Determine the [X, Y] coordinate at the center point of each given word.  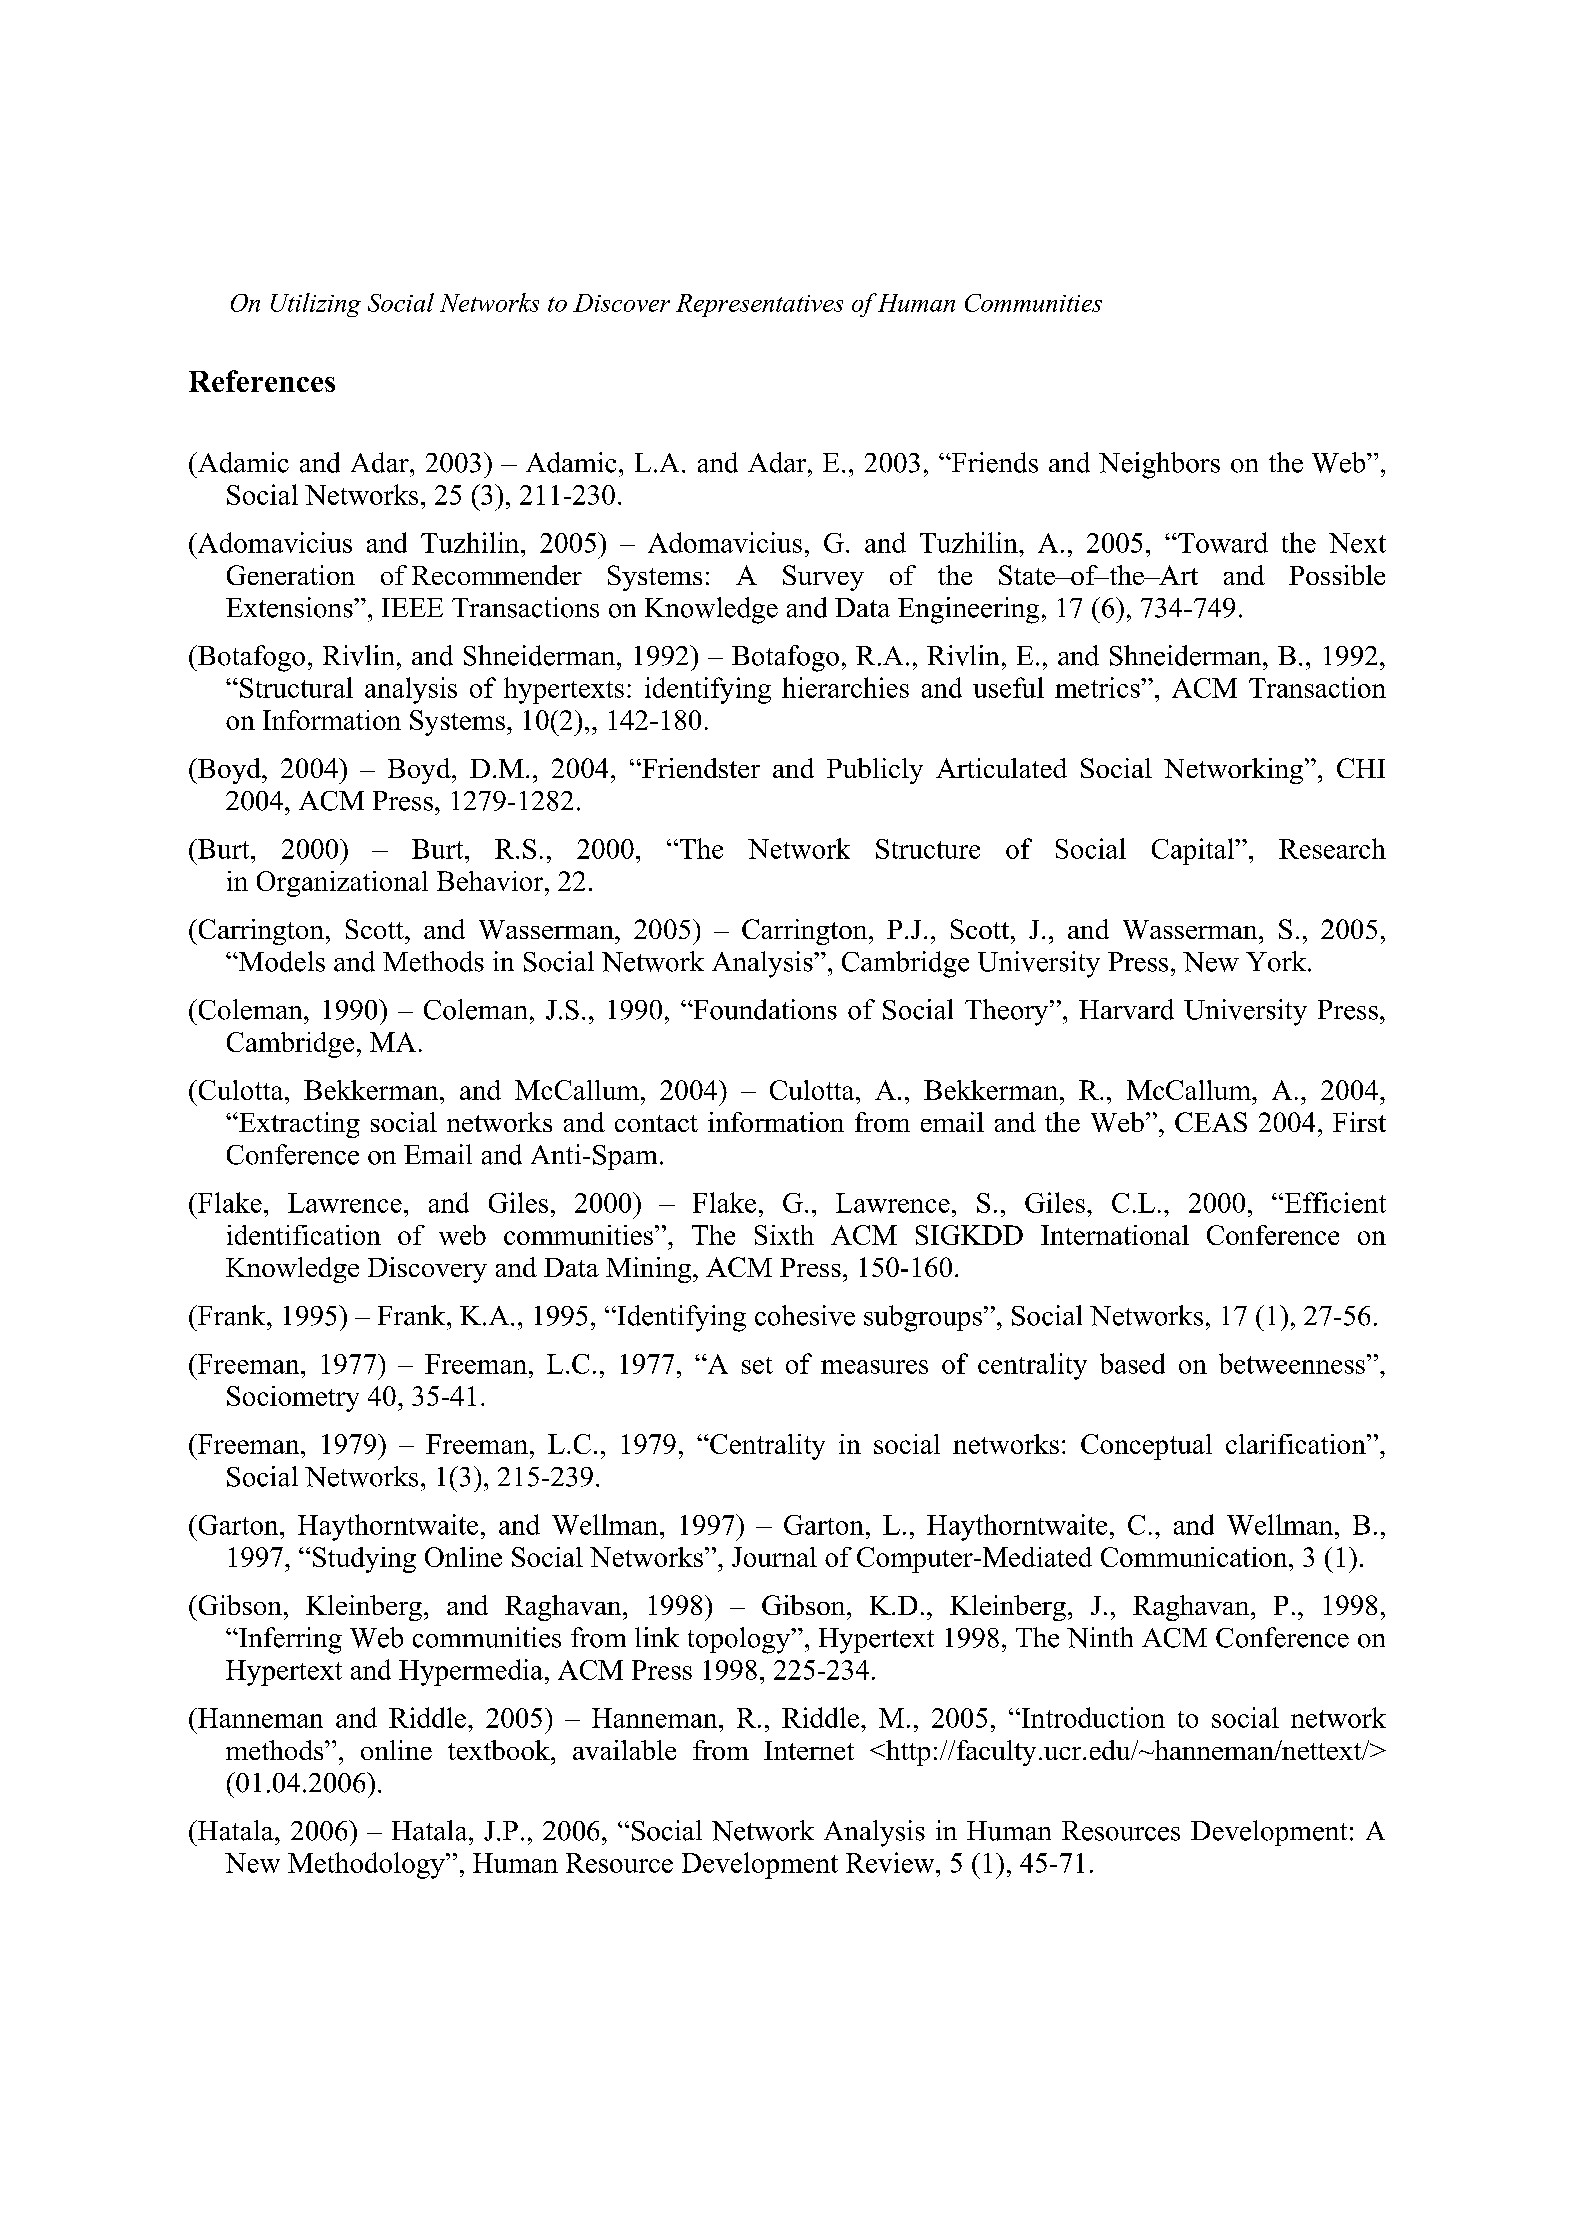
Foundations [764, 1009]
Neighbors [1159, 465]
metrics [1098, 687]
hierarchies [845, 687]
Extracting [298, 1125]
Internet [809, 1750]
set [757, 1365]
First [1359, 1122]
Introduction [1092, 1717]
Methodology [367, 1865]
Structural [296, 687]
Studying [364, 1560]
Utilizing [316, 305]
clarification [1297, 1444]
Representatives [759, 305]
